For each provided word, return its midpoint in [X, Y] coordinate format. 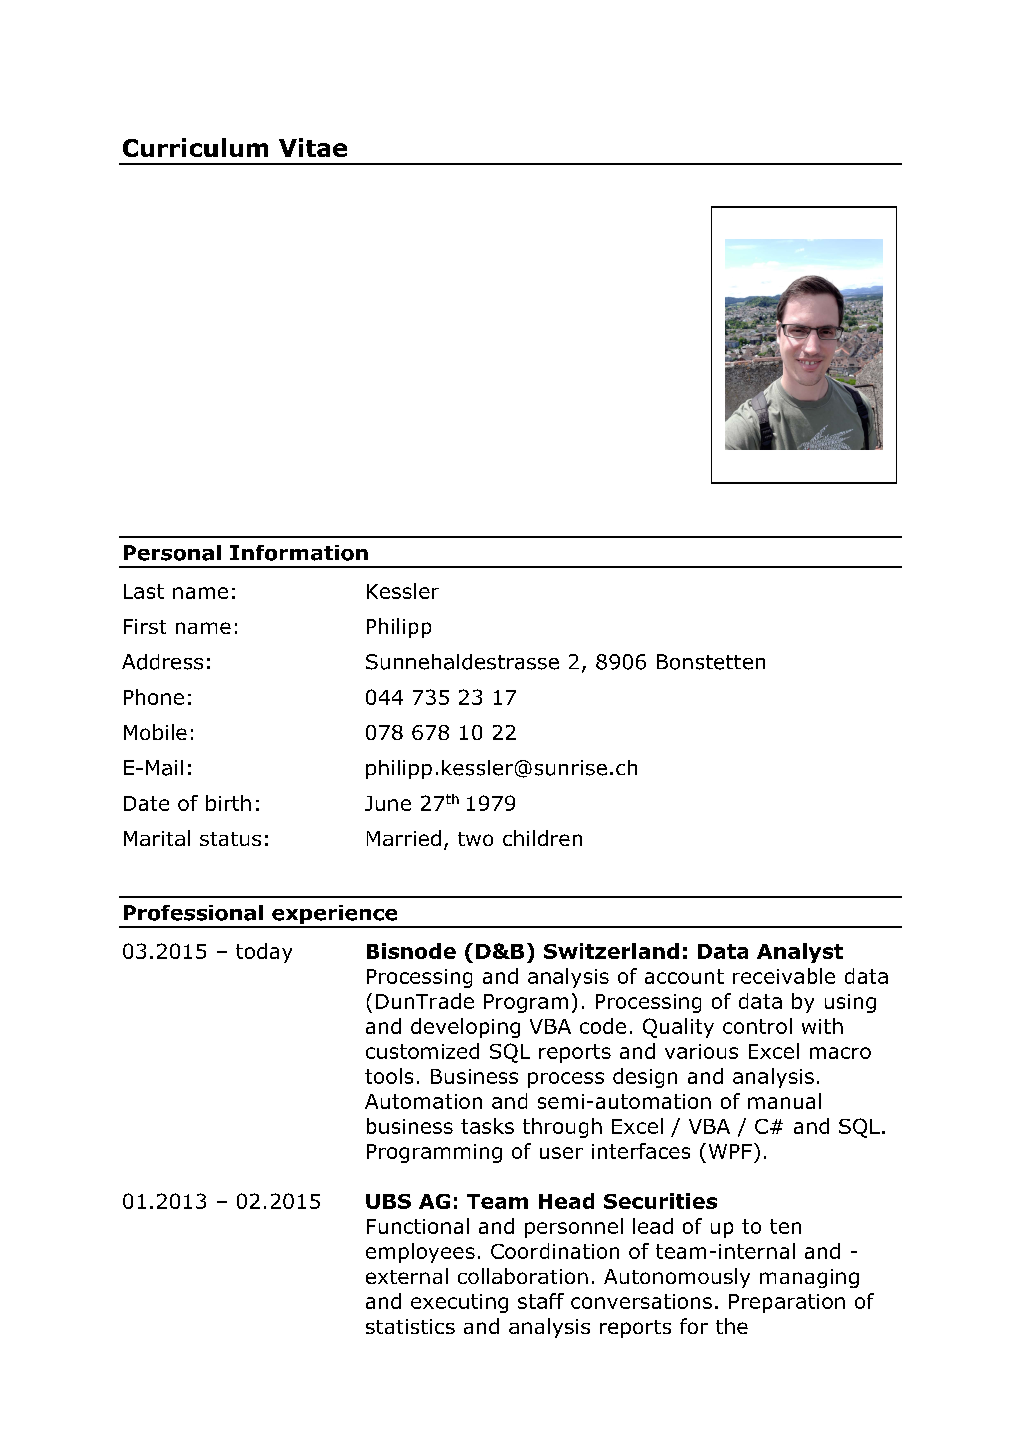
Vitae [313, 147]
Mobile [155, 732]
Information [299, 553]
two [475, 839]
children [542, 838]
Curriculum [195, 147]
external [407, 1276]
